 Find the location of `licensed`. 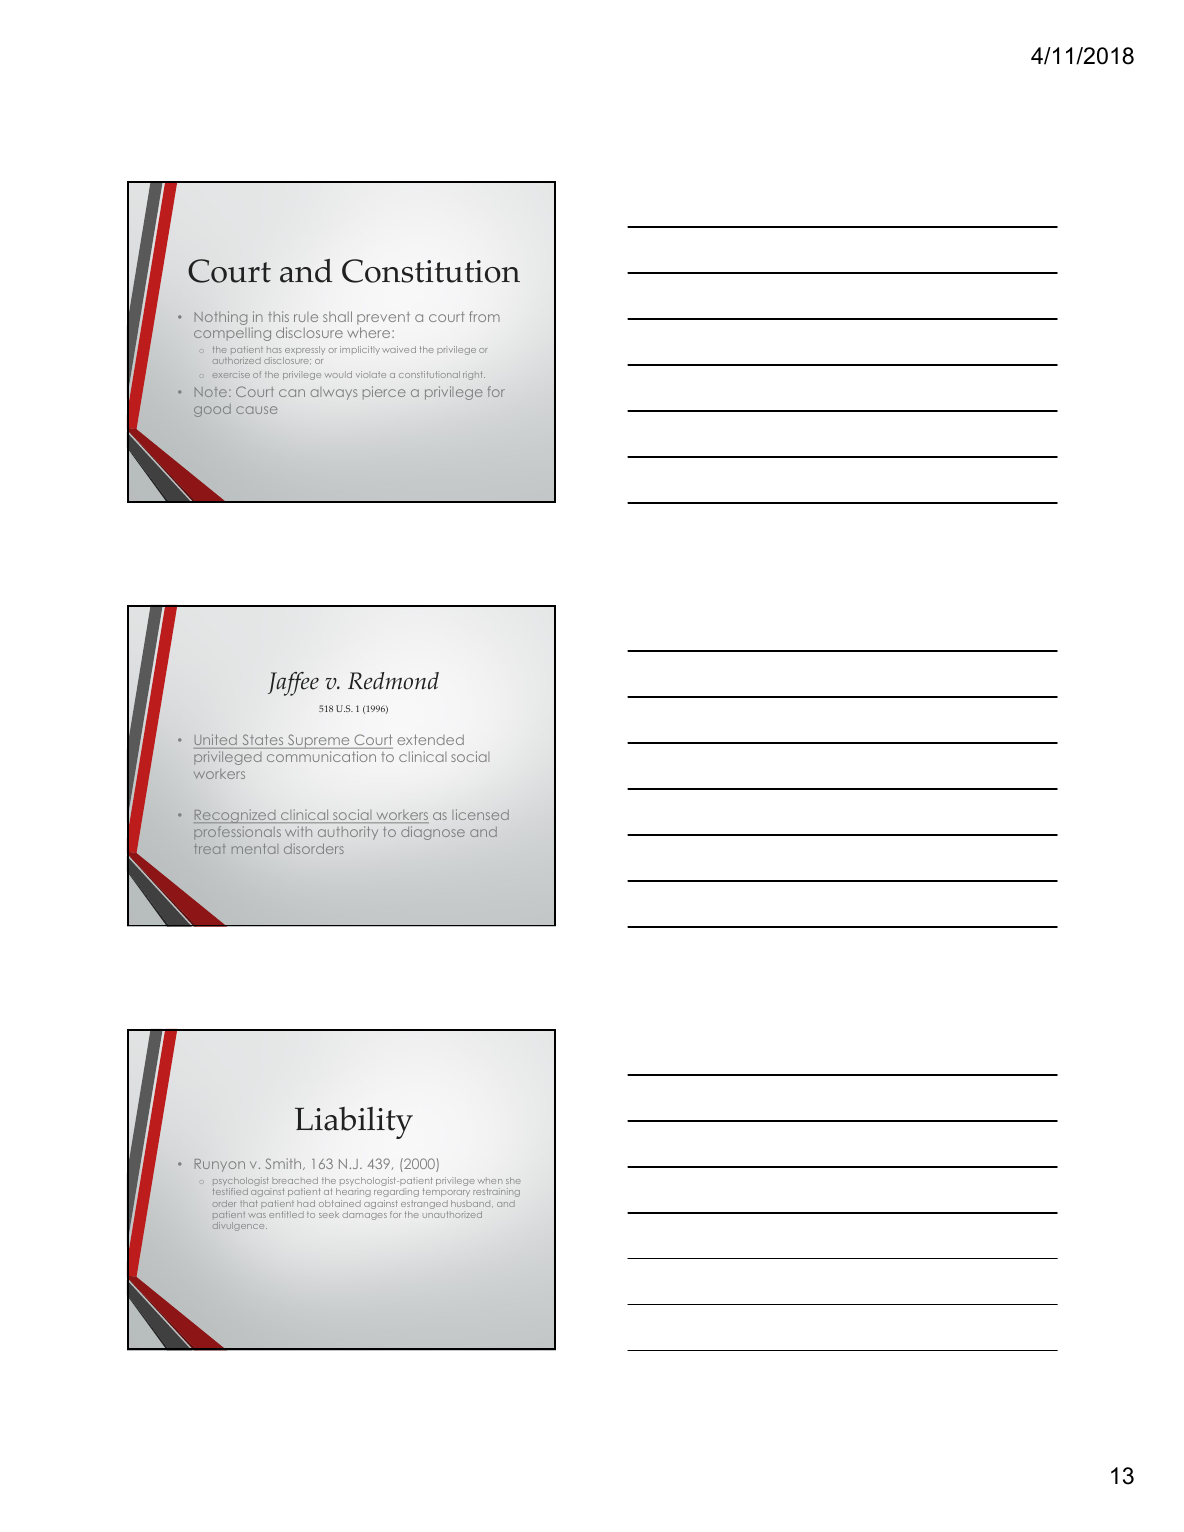

licensed is located at coordinates (480, 814).
